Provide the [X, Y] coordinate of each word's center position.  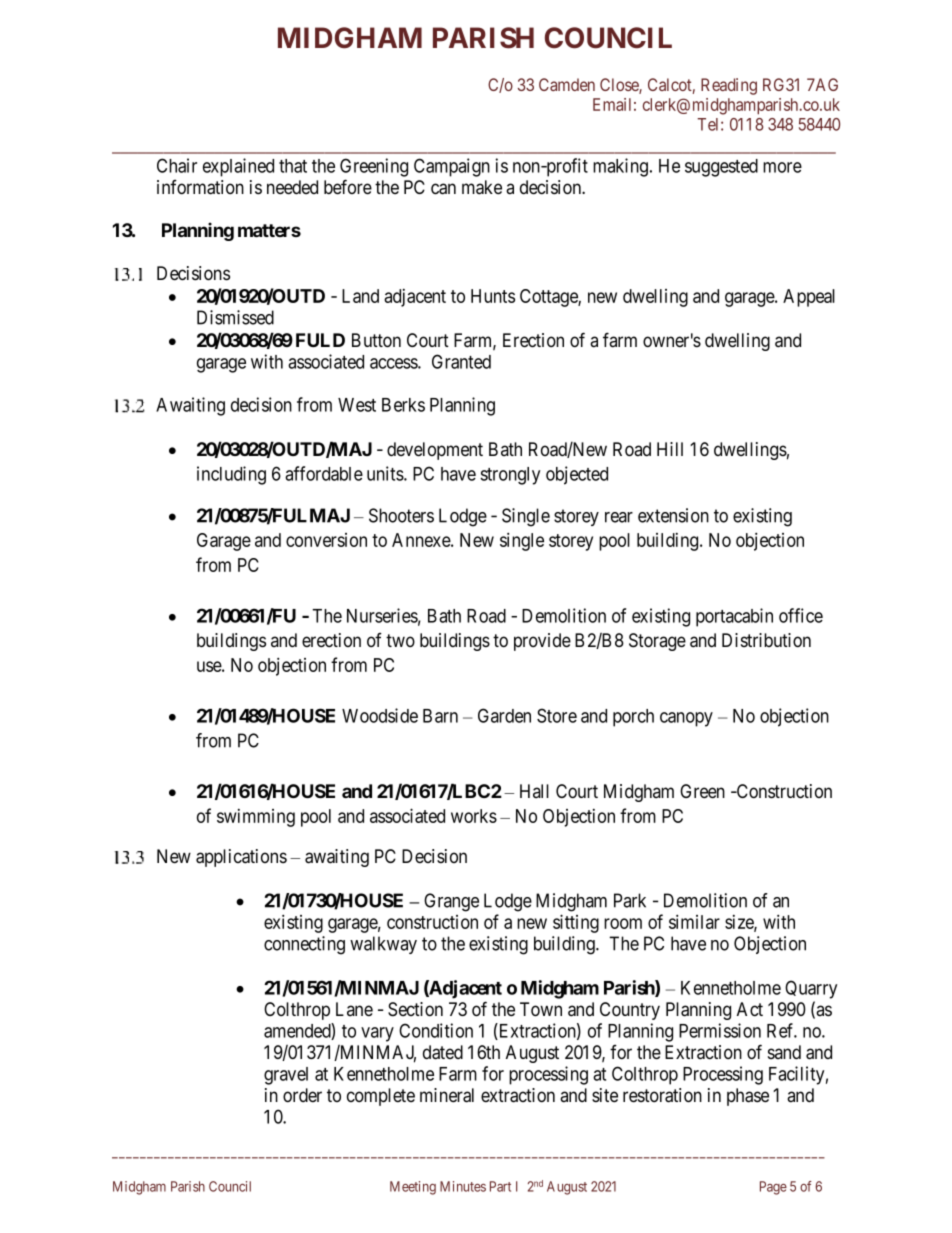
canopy [686, 719]
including [231, 475]
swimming [256, 818]
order [302, 1095]
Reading [729, 86]
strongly [510, 476]
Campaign [452, 167]
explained [238, 167]
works [474, 816]
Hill [670, 449]
